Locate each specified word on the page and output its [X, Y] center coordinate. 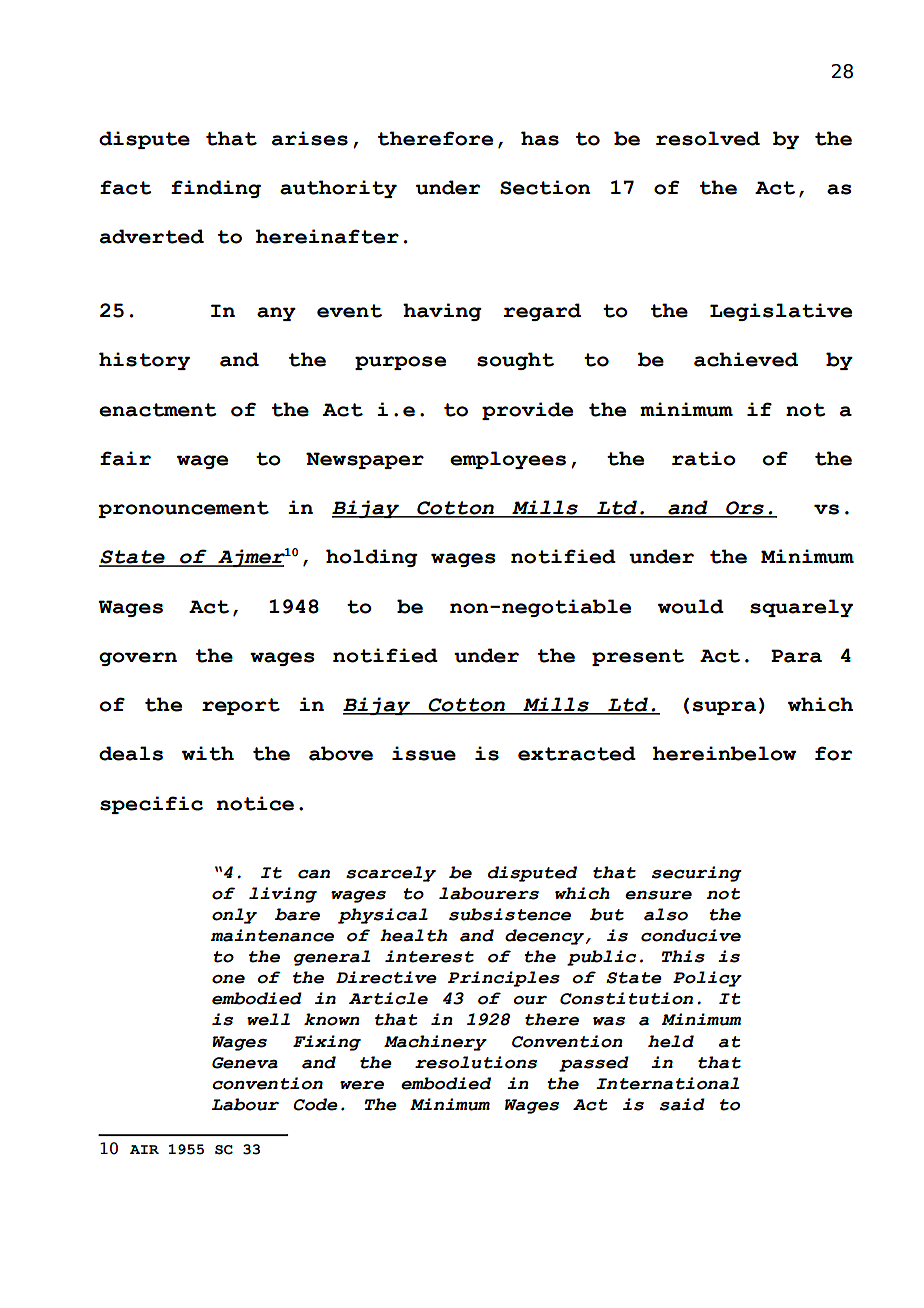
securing [697, 874]
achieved [746, 359]
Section [545, 187]
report [241, 706]
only [234, 916]
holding [372, 558]
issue [424, 753]
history [144, 361]
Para [796, 656]
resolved [708, 138]
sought [515, 361]
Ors [745, 509]
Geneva [245, 1063]
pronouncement [183, 509]
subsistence [510, 914]
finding [216, 189]
